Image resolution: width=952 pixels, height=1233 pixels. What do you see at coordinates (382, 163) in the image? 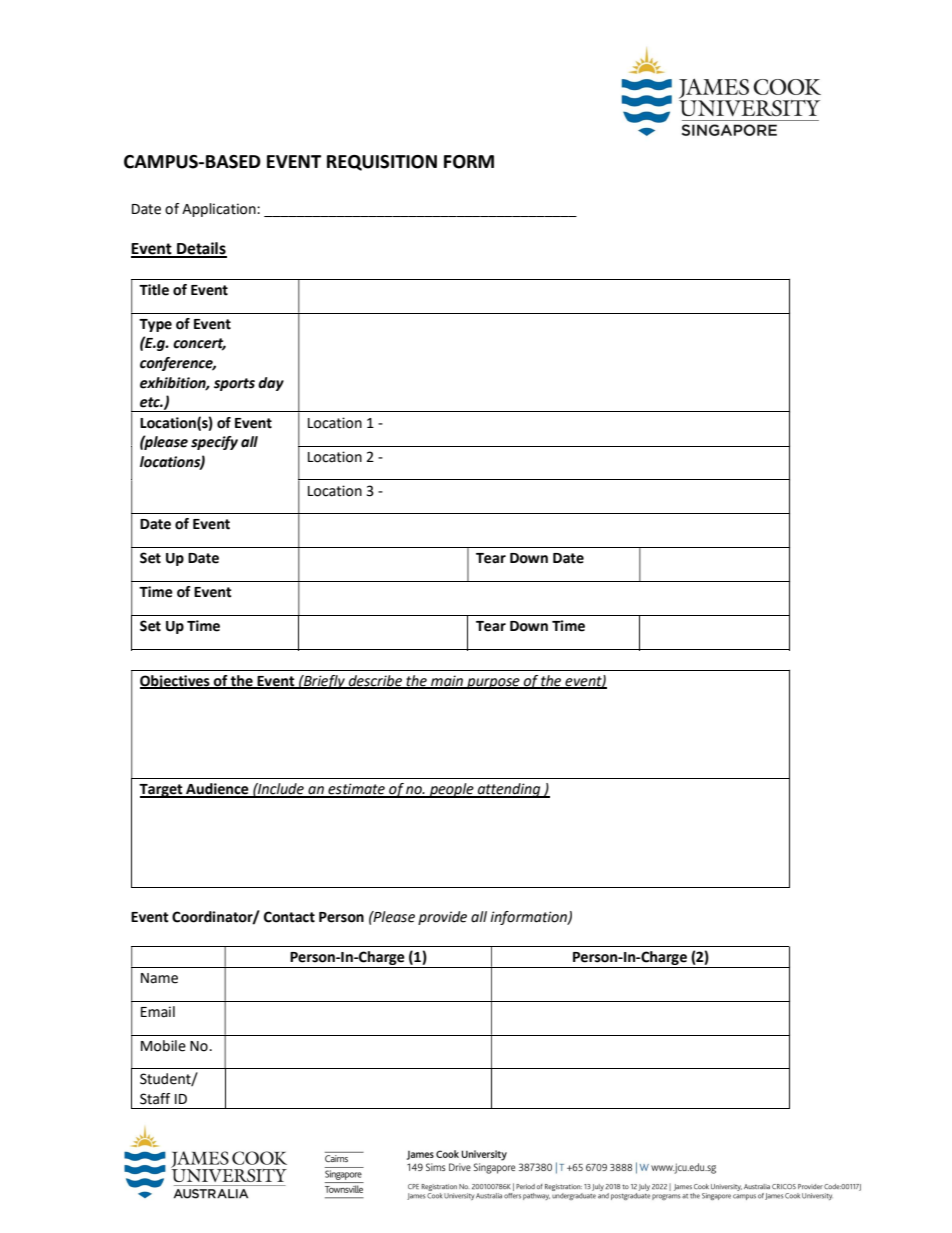
I see `REQUISITION` at bounding box center [382, 163].
